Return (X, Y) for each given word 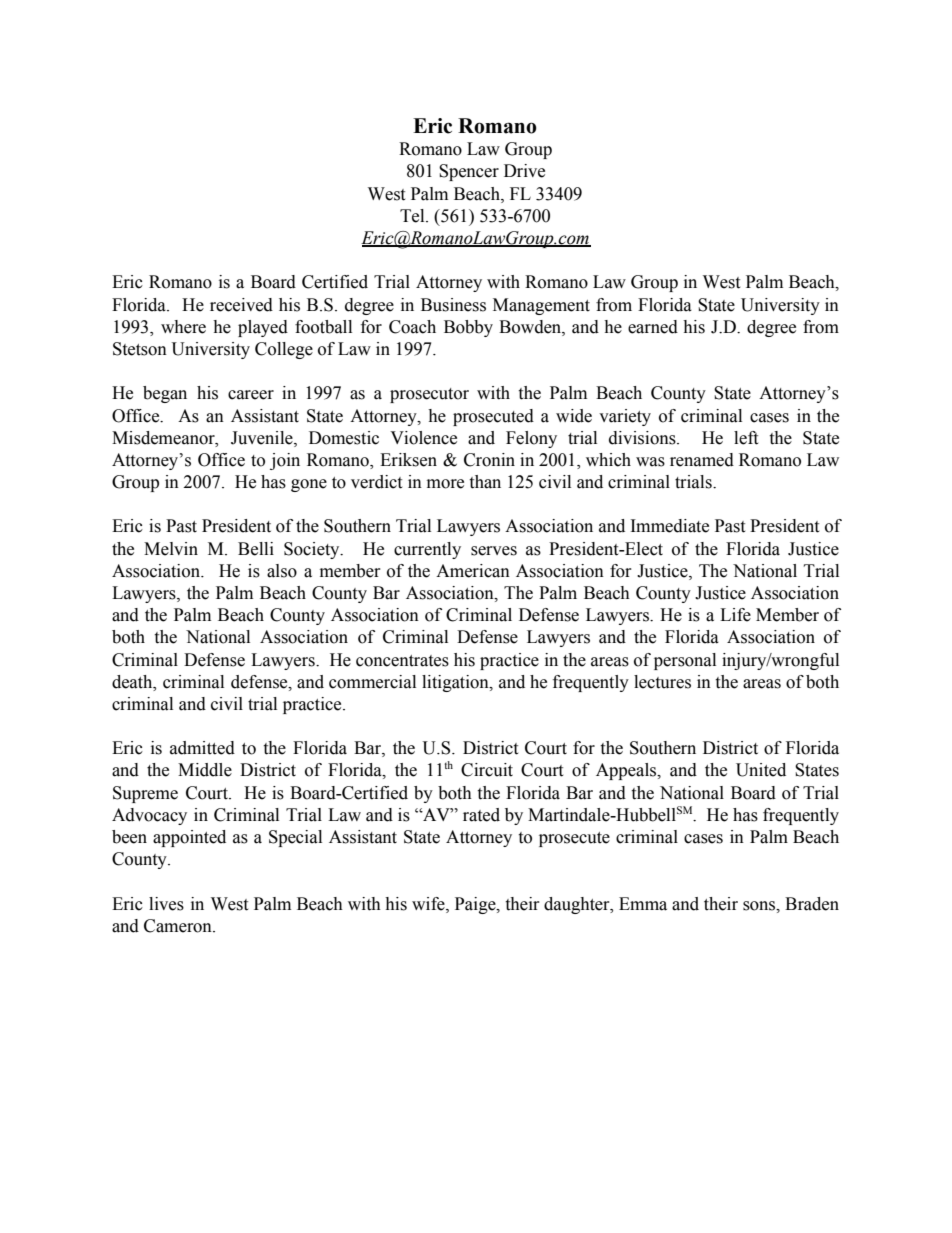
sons (760, 906)
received (241, 305)
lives (166, 904)
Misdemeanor (164, 438)
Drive (524, 171)
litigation (456, 683)
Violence (423, 438)
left (746, 438)
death (133, 682)
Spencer (469, 172)
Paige (476, 905)
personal (685, 661)
